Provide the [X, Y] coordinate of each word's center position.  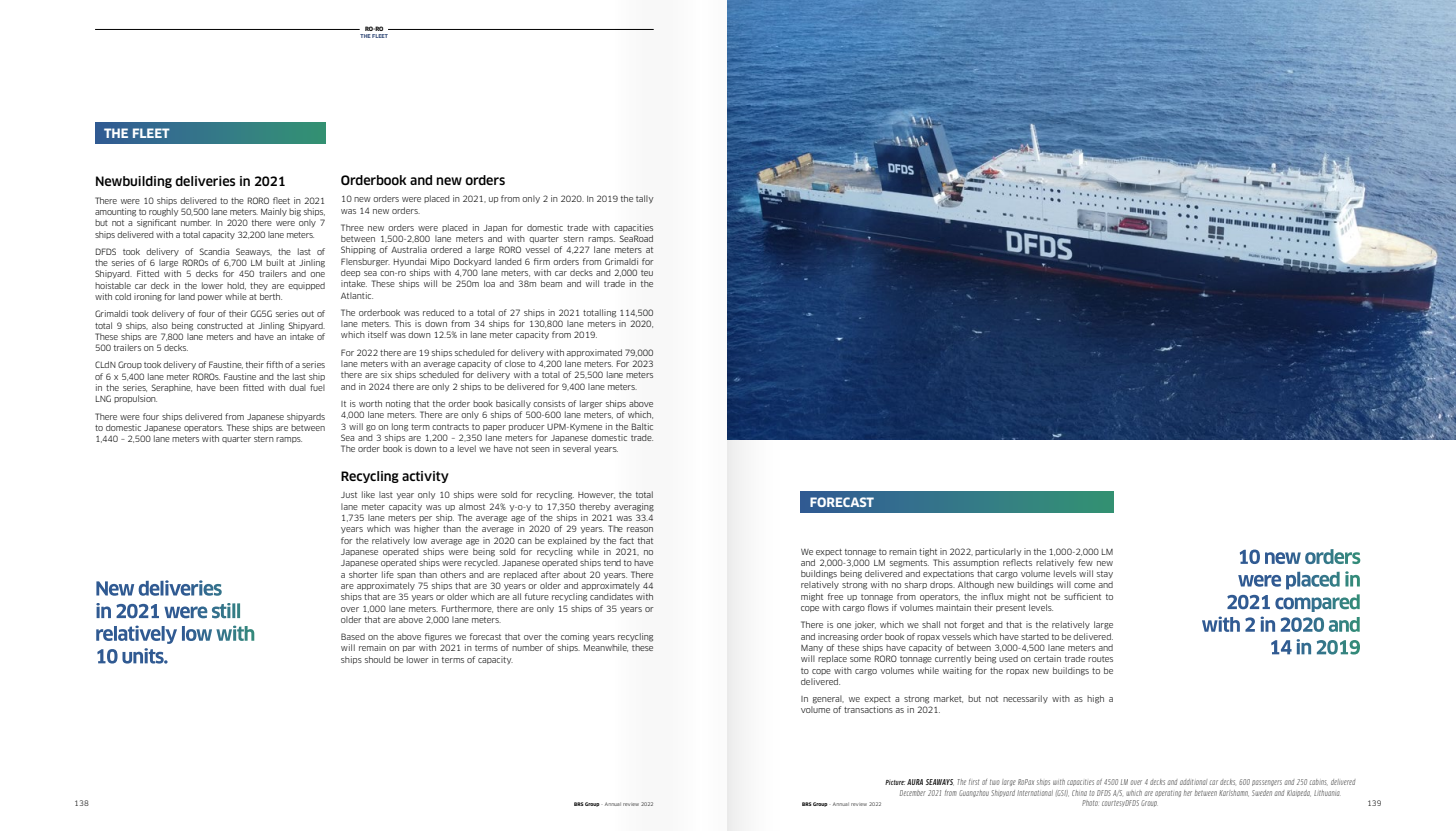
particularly [998, 552]
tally [645, 199]
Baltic [642, 426]
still [226, 611]
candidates [611, 596]
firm [542, 261]
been [229, 387]
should [378, 659]
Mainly [274, 212]
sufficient [1082, 596]
